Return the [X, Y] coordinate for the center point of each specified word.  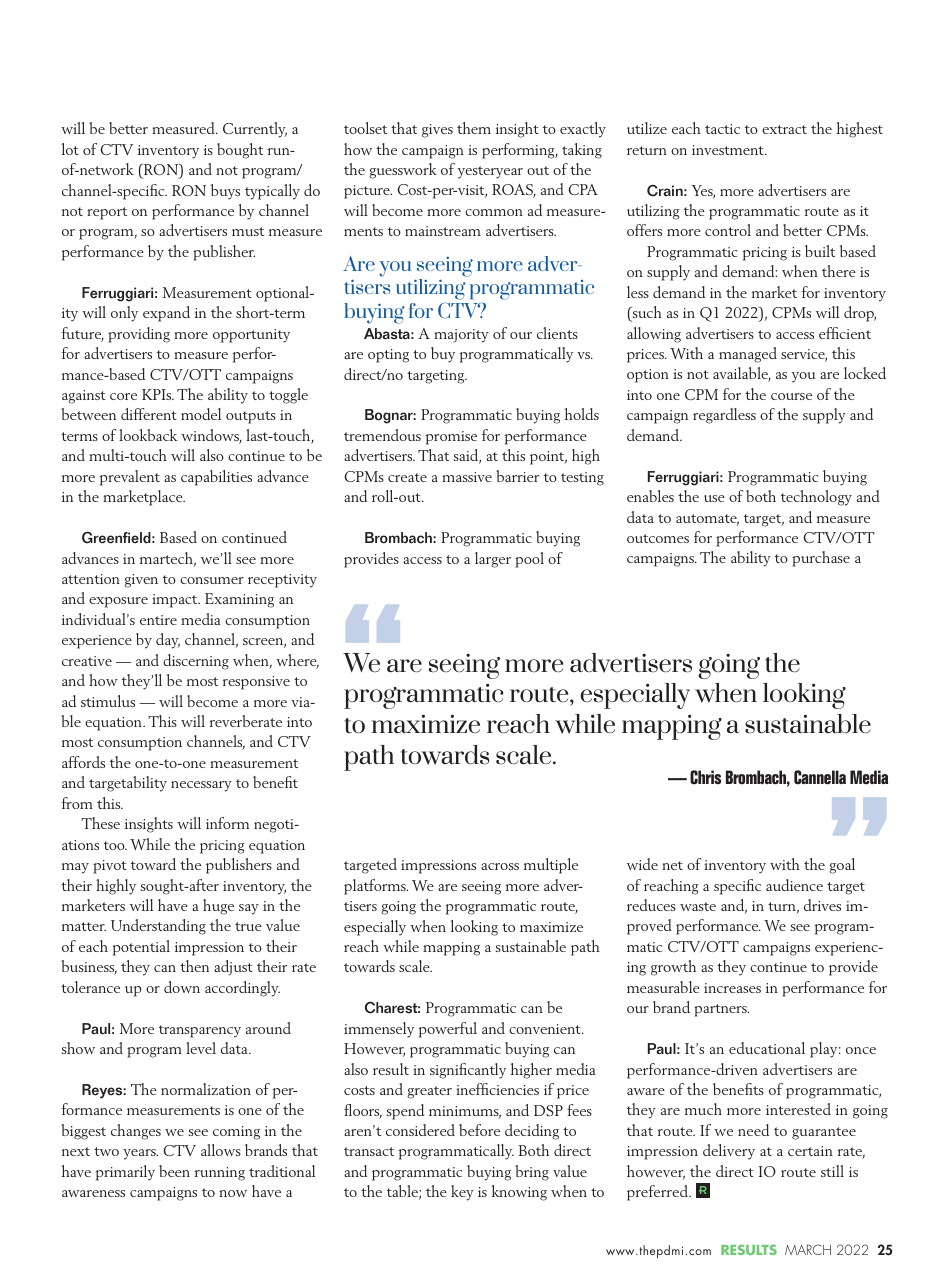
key [462, 1193]
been [174, 1171]
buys [225, 192]
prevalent [129, 478]
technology [816, 498]
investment [729, 150]
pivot [110, 867]
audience [794, 885]
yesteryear [490, 172]
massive [467, 477]
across [500, 866]
